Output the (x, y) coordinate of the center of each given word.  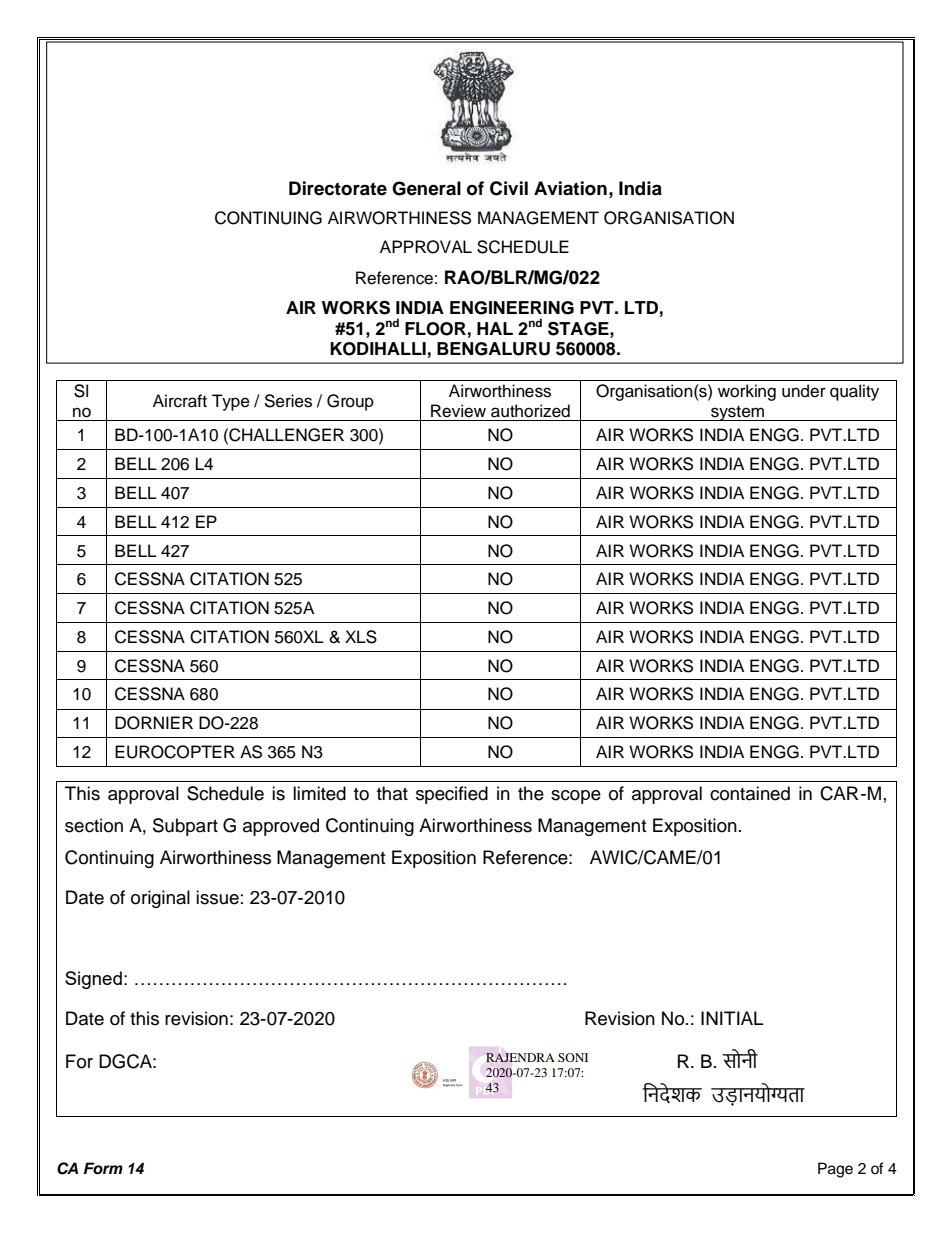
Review (458, 411)
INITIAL (732, 1018)
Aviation (570, 188)
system (737, 413)
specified (452, 795)
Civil (509, 188)
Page (835, 1170)
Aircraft (180, 401)
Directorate (338, 188)
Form (103, 1168)
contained (750, 793)
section (94, 825)
